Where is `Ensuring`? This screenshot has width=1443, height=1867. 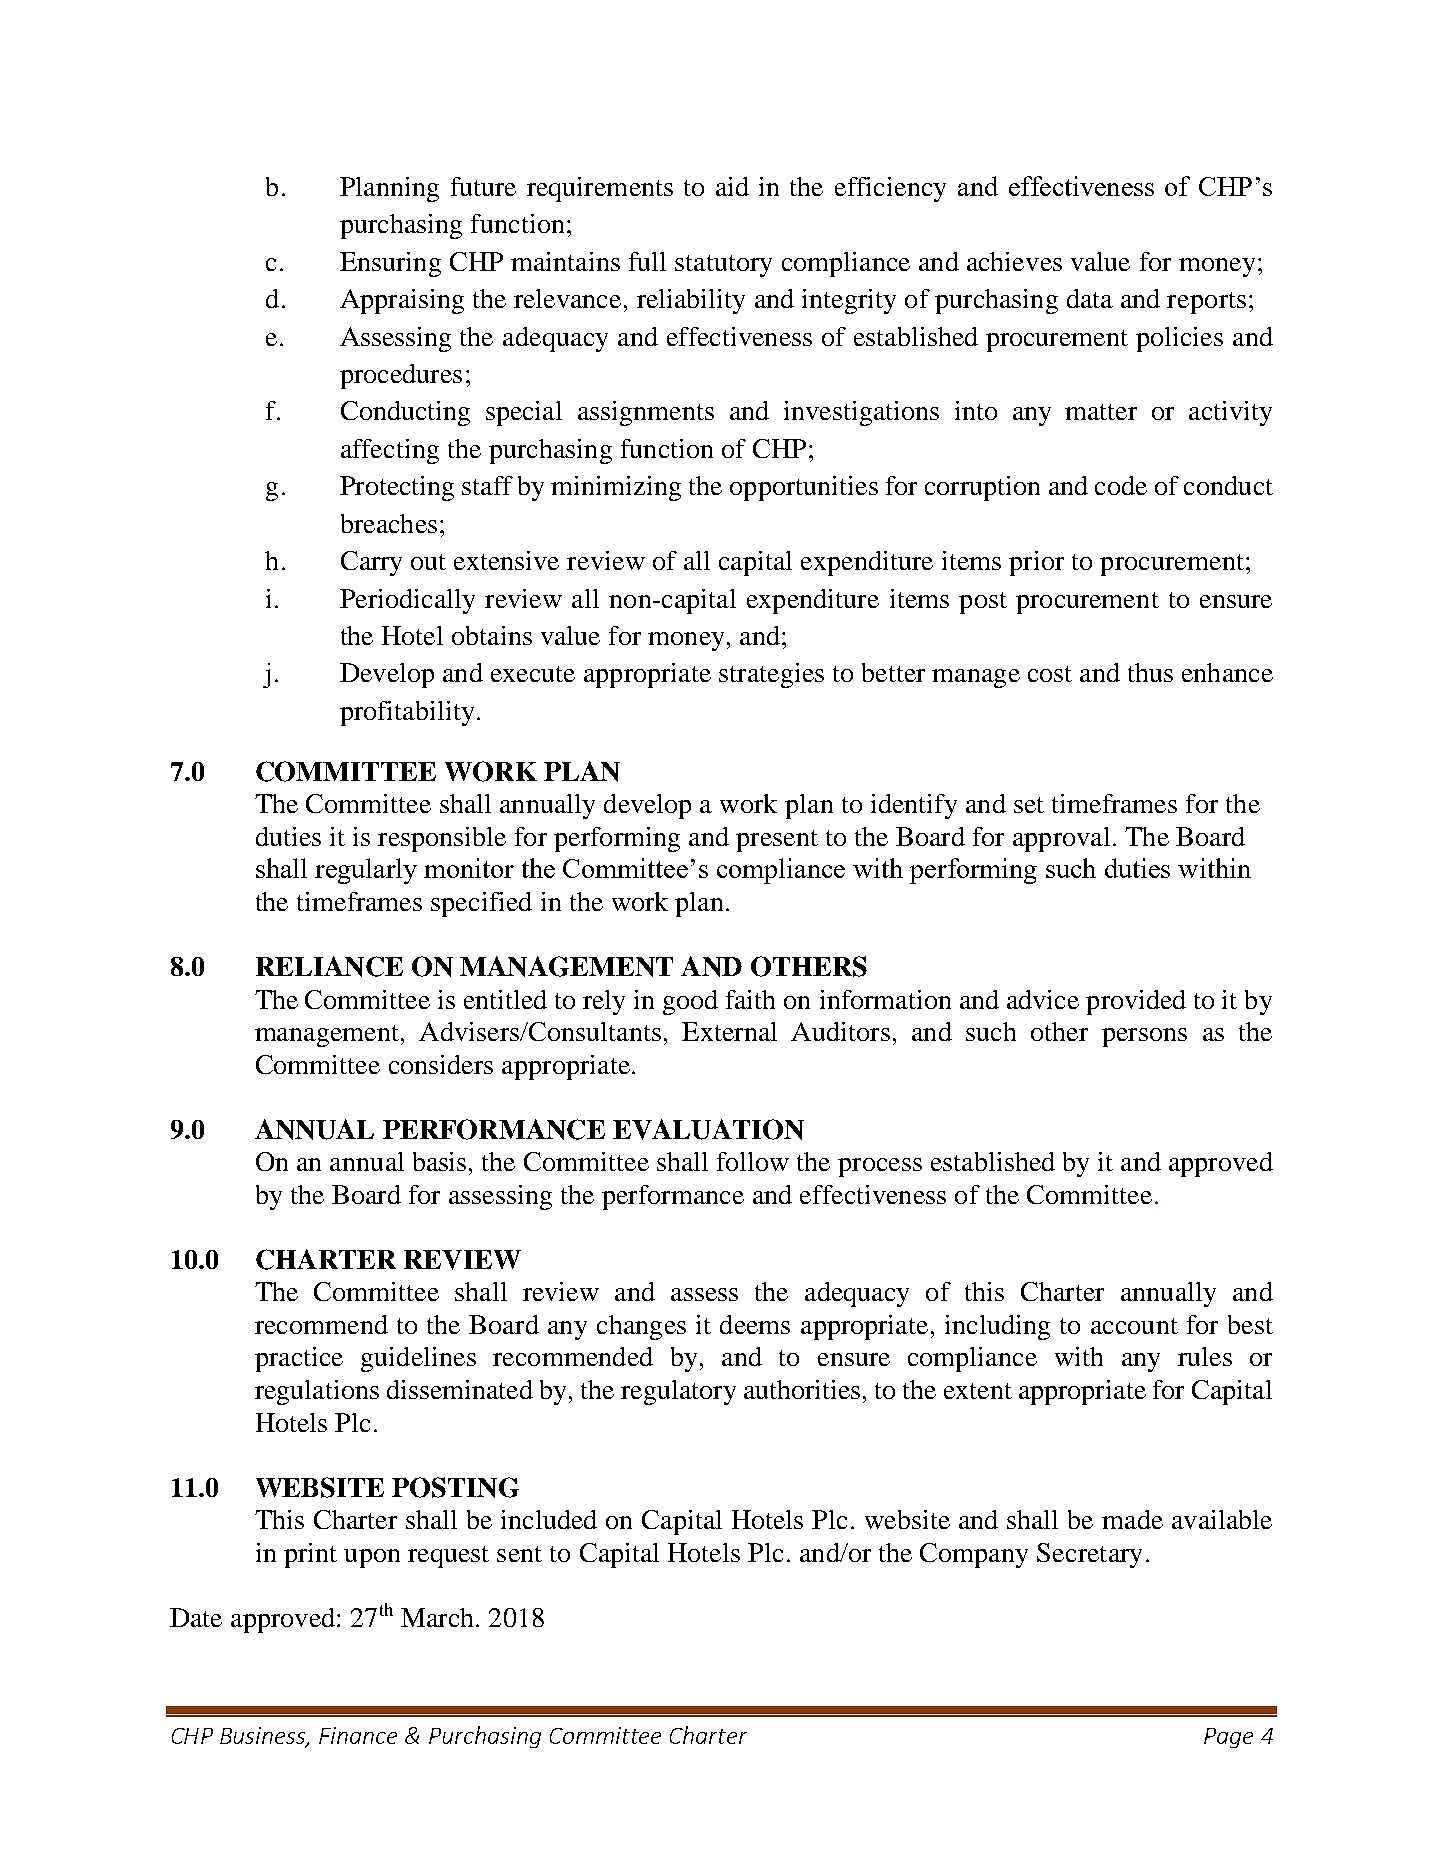
Ensuring is located at coordinates (390, 264).
